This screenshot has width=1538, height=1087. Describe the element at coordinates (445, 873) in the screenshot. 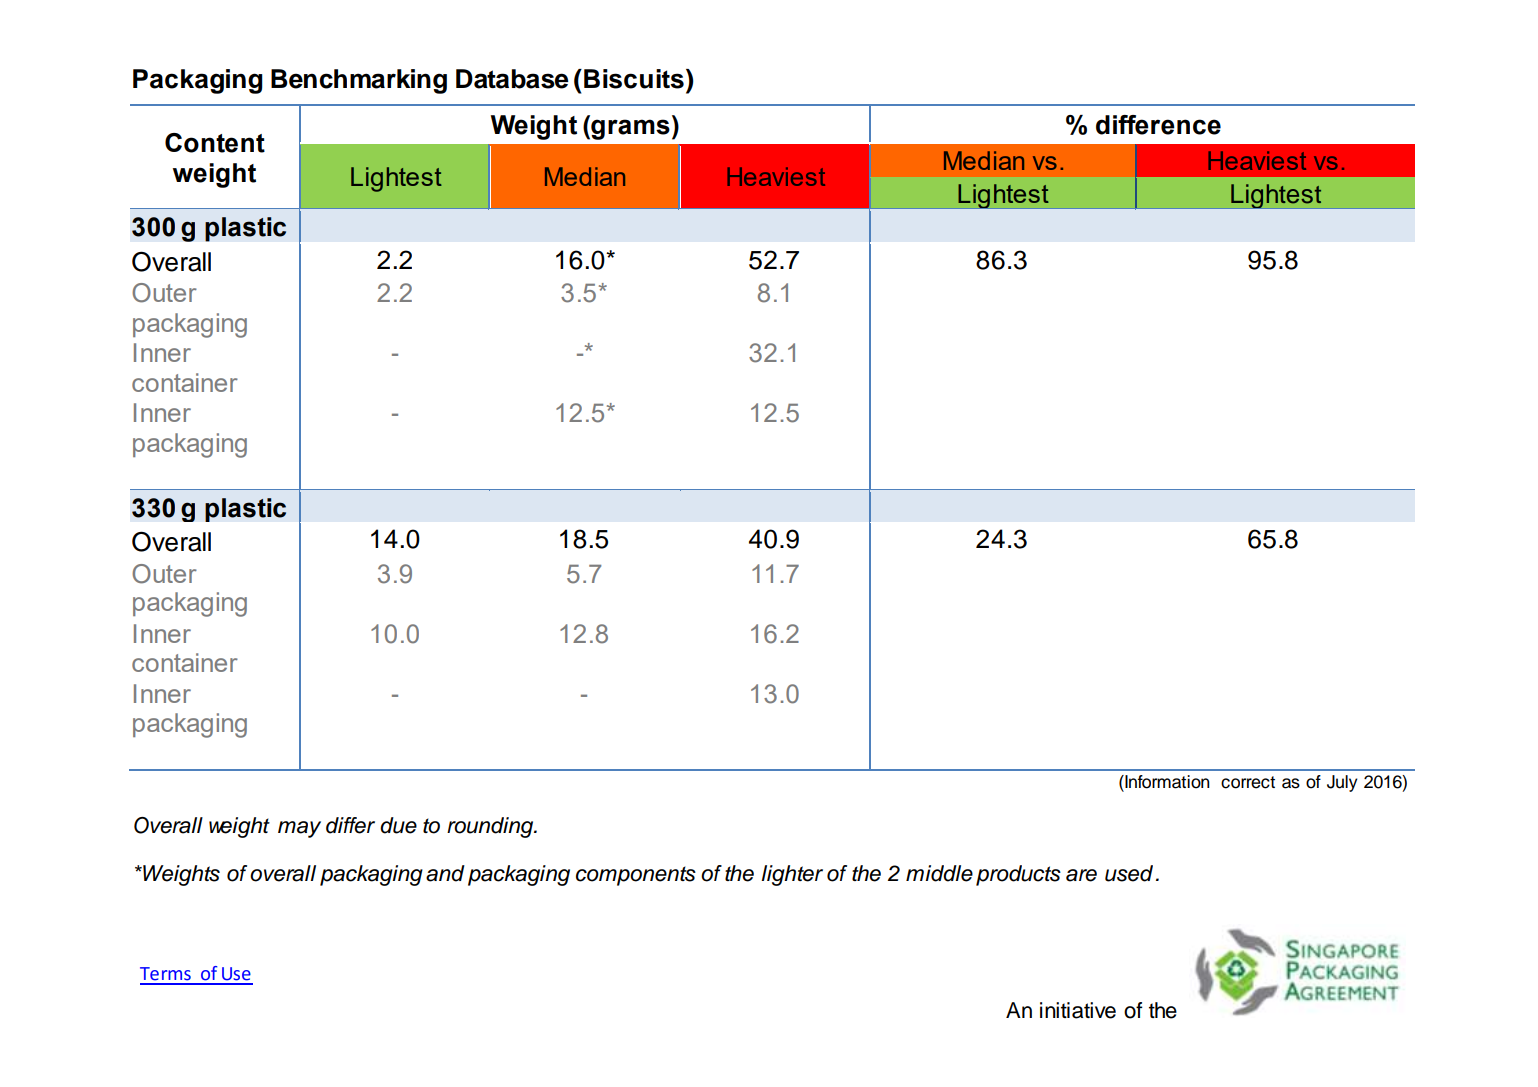

I see `and` at that location.
